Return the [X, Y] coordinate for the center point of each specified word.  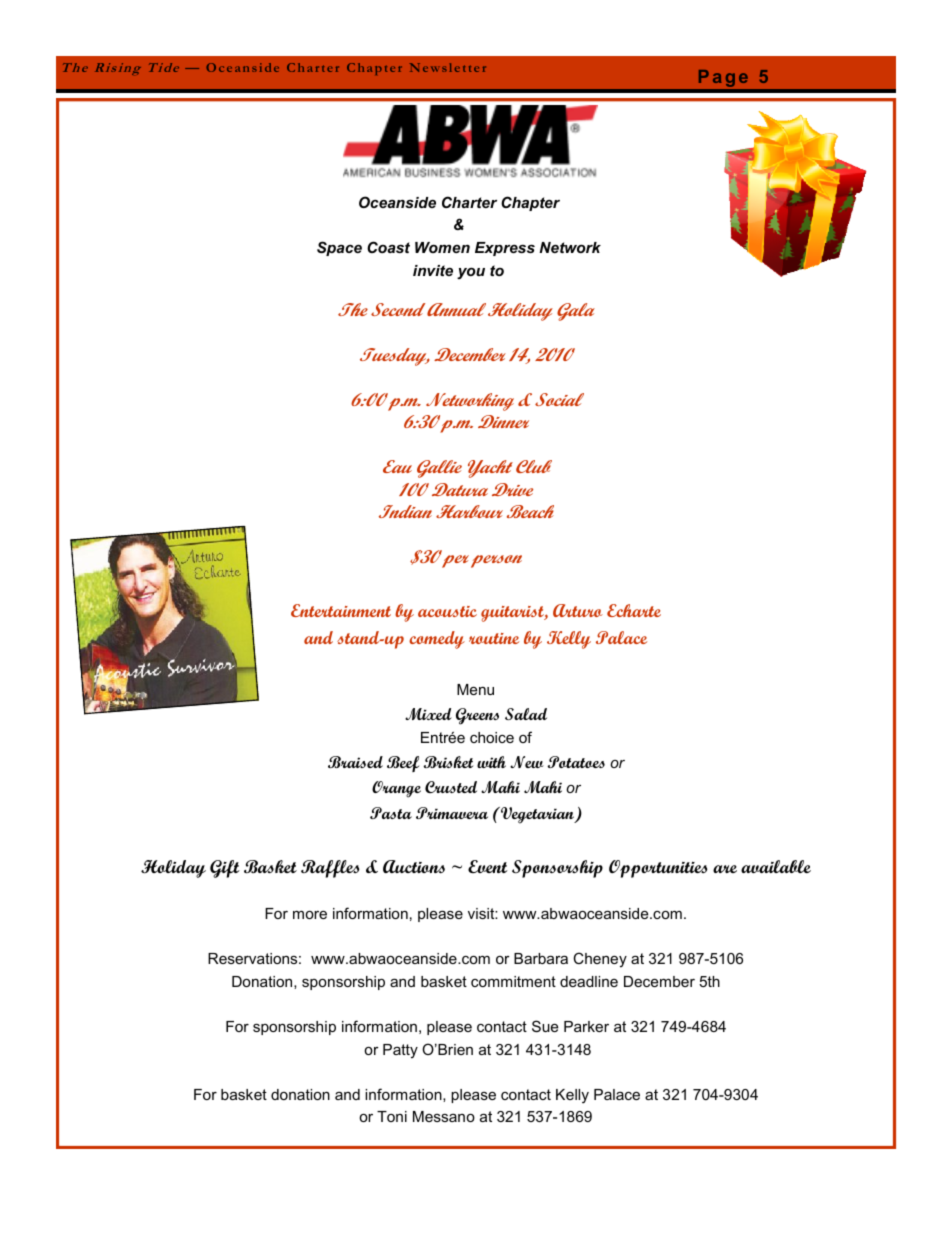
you [471, 273]
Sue [545, 1026]
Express [505, 249]
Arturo [578, 610]
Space [339, 248]
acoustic [447, 611]
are [725, 869]
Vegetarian [538, 815]
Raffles [330, 869]
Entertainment [341, 610]
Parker [586, 1026]
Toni [392, 1116]
